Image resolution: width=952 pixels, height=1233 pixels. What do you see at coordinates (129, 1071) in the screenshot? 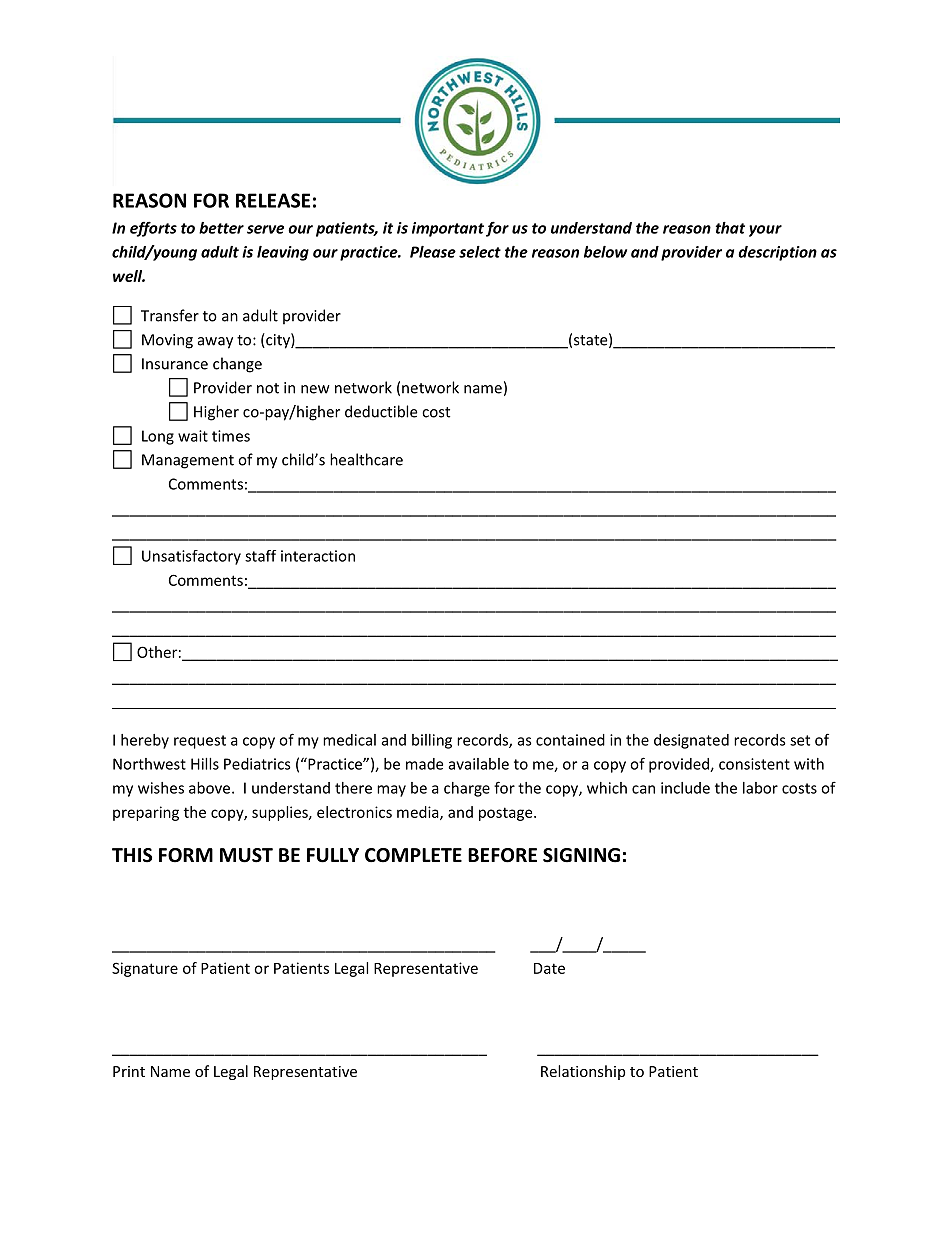
I see `Print` at bounding box center [129, 1071].
